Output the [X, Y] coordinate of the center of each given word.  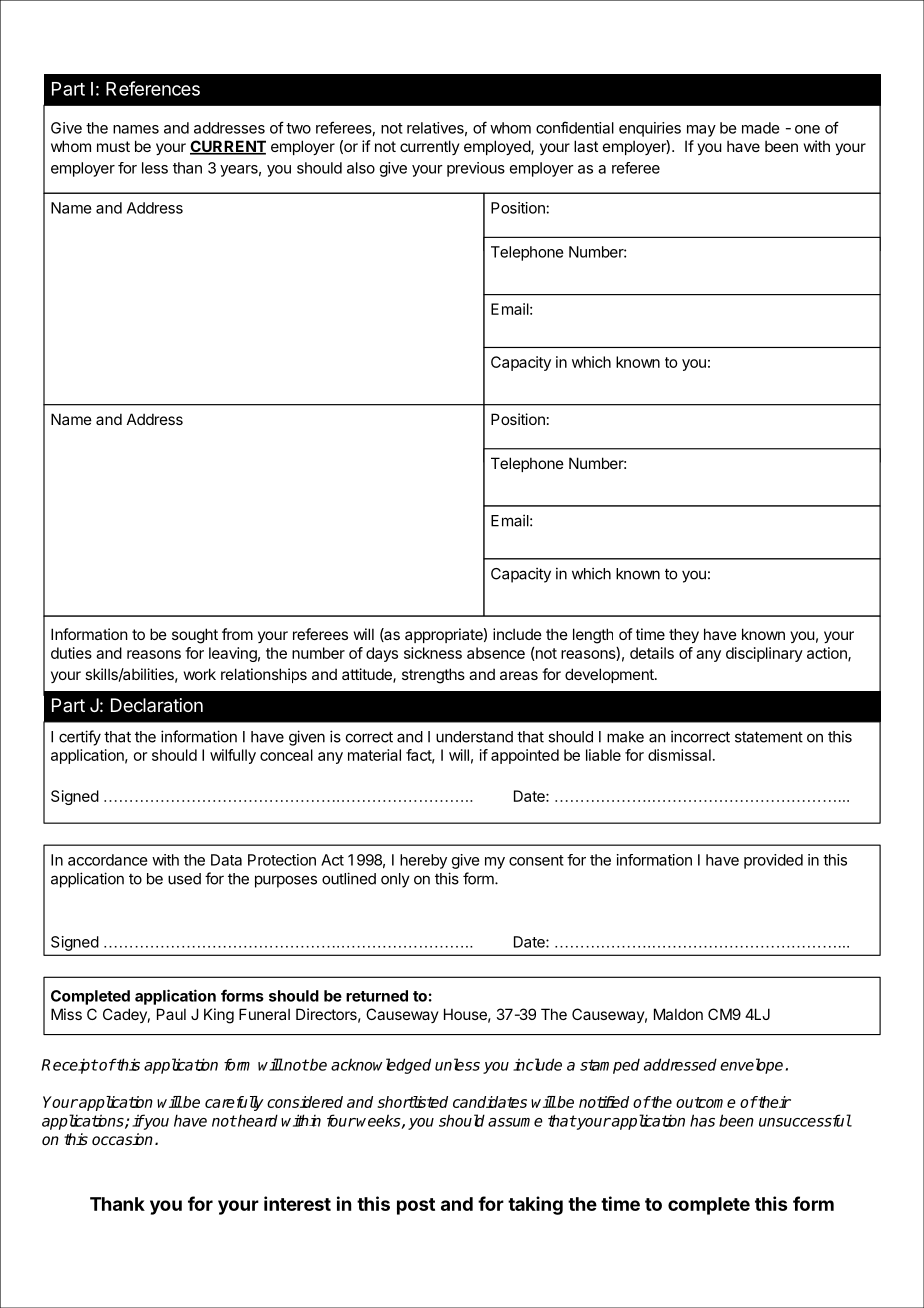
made [761, 128]
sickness [433, 653]
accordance [108, 860]
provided [773, 861]
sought [195, 636]
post [416, 1206]
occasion [122, 1139]
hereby [423, 861]
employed [498, 147]
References [153, 88]
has [702, 1120]
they [684, 635]
